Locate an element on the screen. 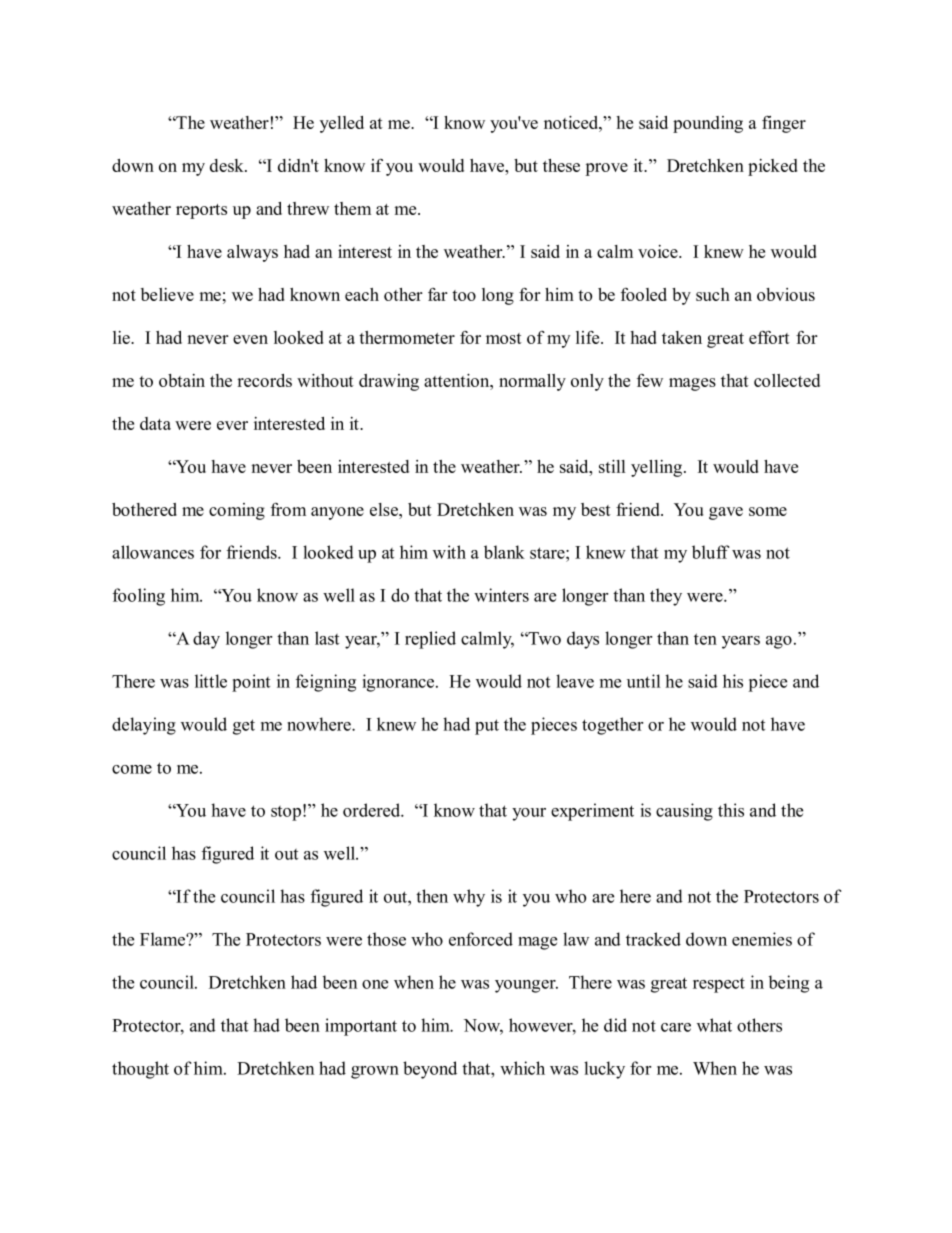 This screenshot has height=1233, width=952. delaying is located at coordinates (144, 726).
